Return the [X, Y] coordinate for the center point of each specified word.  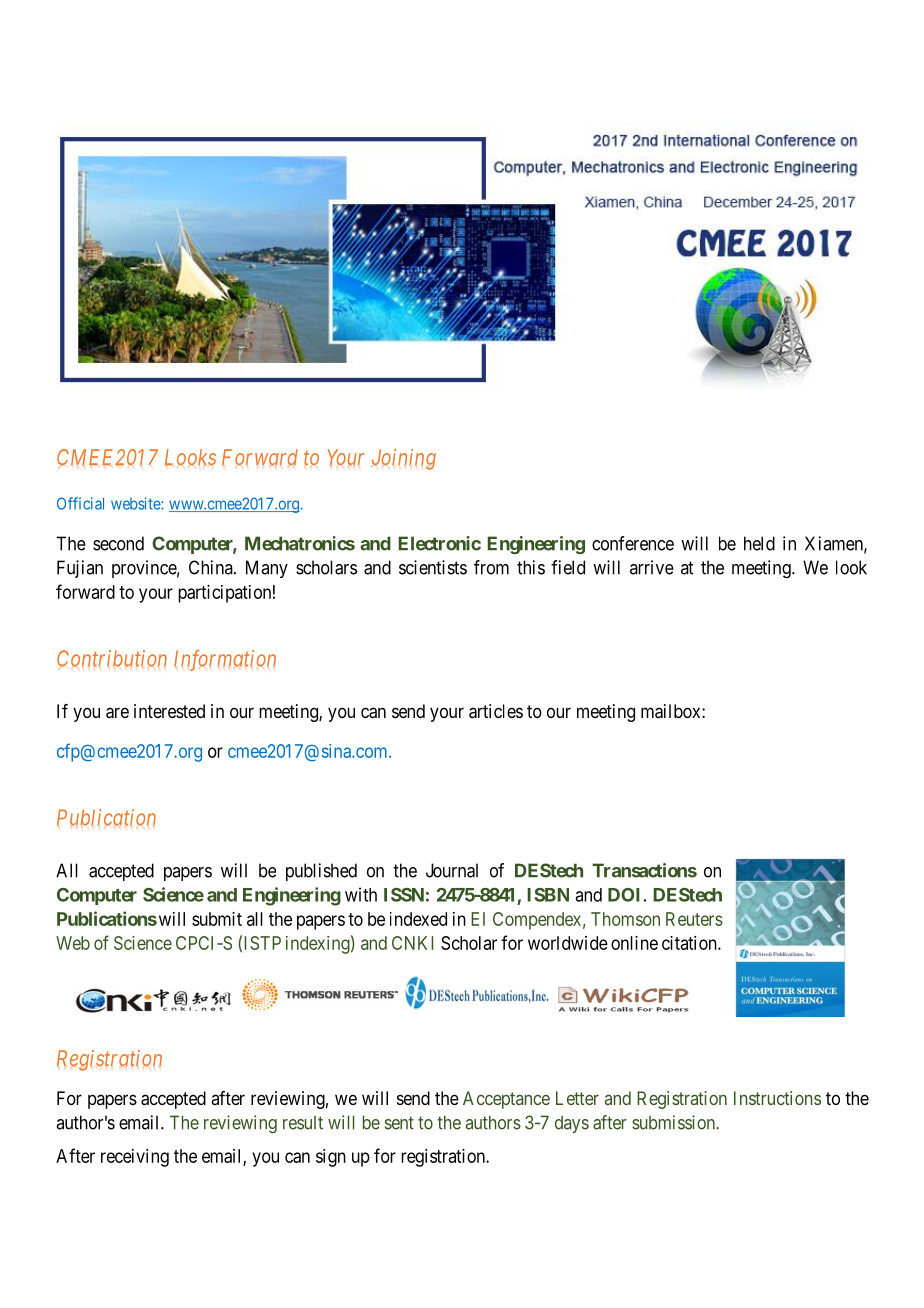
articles [496, 711]
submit [217, 919]
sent [399, 1123]
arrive [652, 567]
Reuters [694, 919]
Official [80, 503]
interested [169, 711]
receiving [135, 1158]
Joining [403, 459]
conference [633, 543]
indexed [418, 919]
